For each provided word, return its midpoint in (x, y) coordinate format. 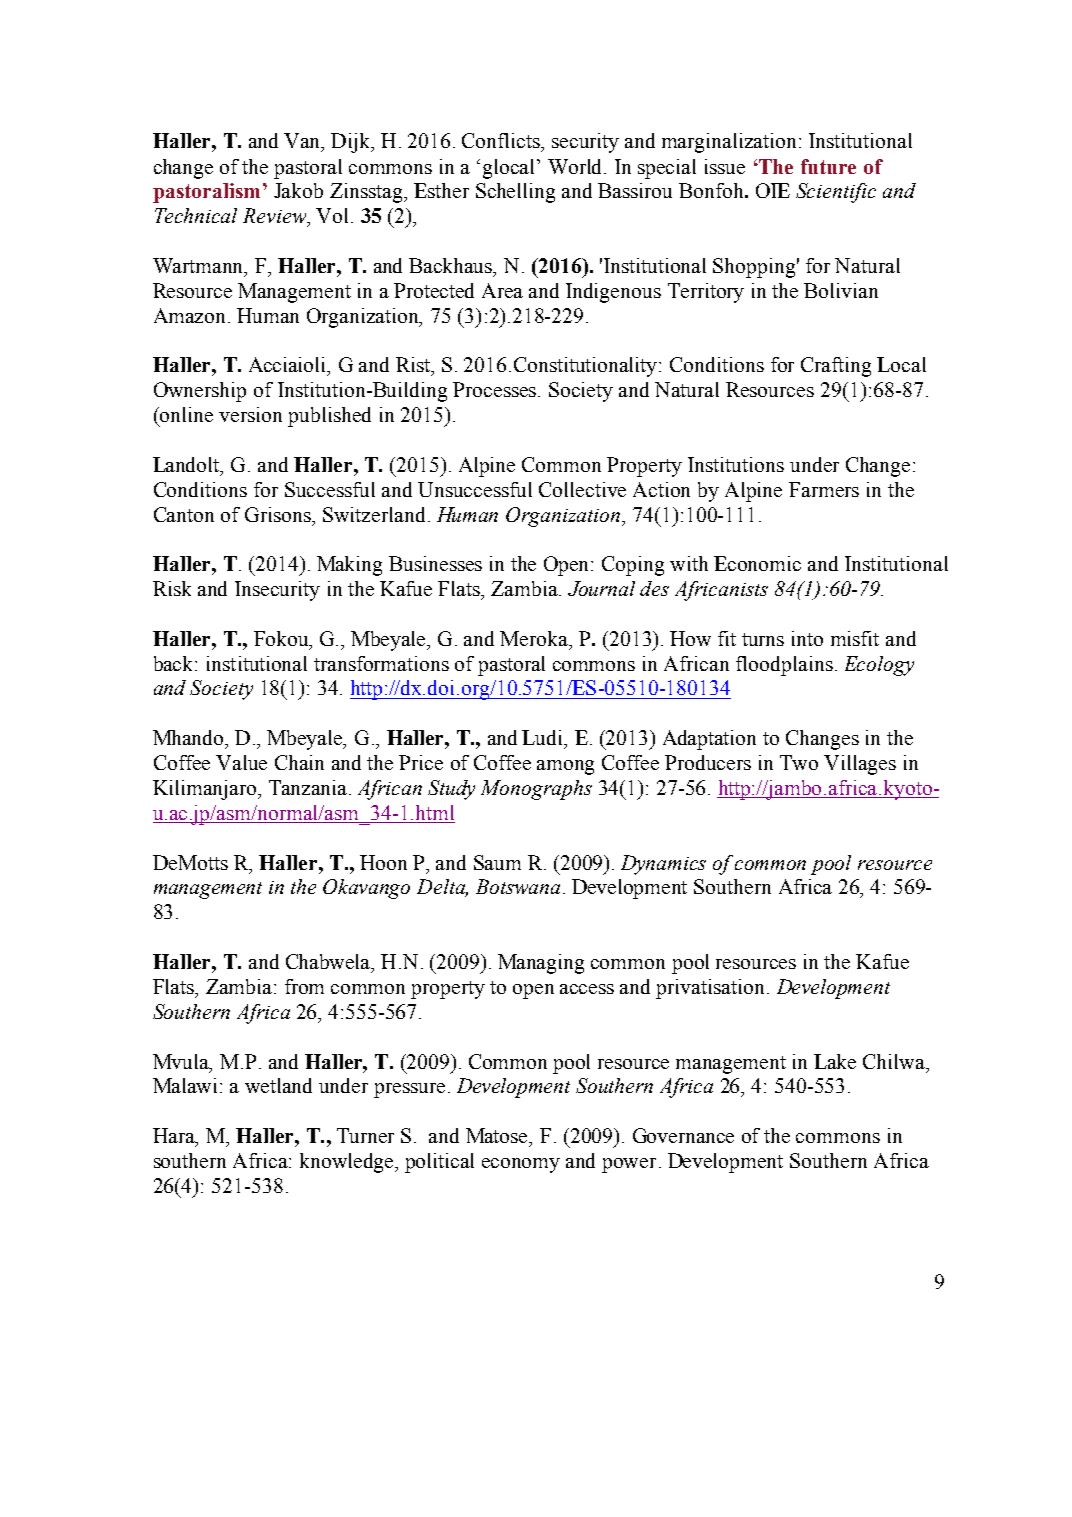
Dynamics (663, 865)
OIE (773, 190)
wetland (278, 1085)
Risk (172, 588)
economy (521, 1165)
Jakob (298, 190)
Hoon (383, 862)
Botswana (518, 886)
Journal (601, 588)
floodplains (784, 666)
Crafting (836, 367)
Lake (835, 1061)
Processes (496, 389)
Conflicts (502, 140)
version (250, 414)
